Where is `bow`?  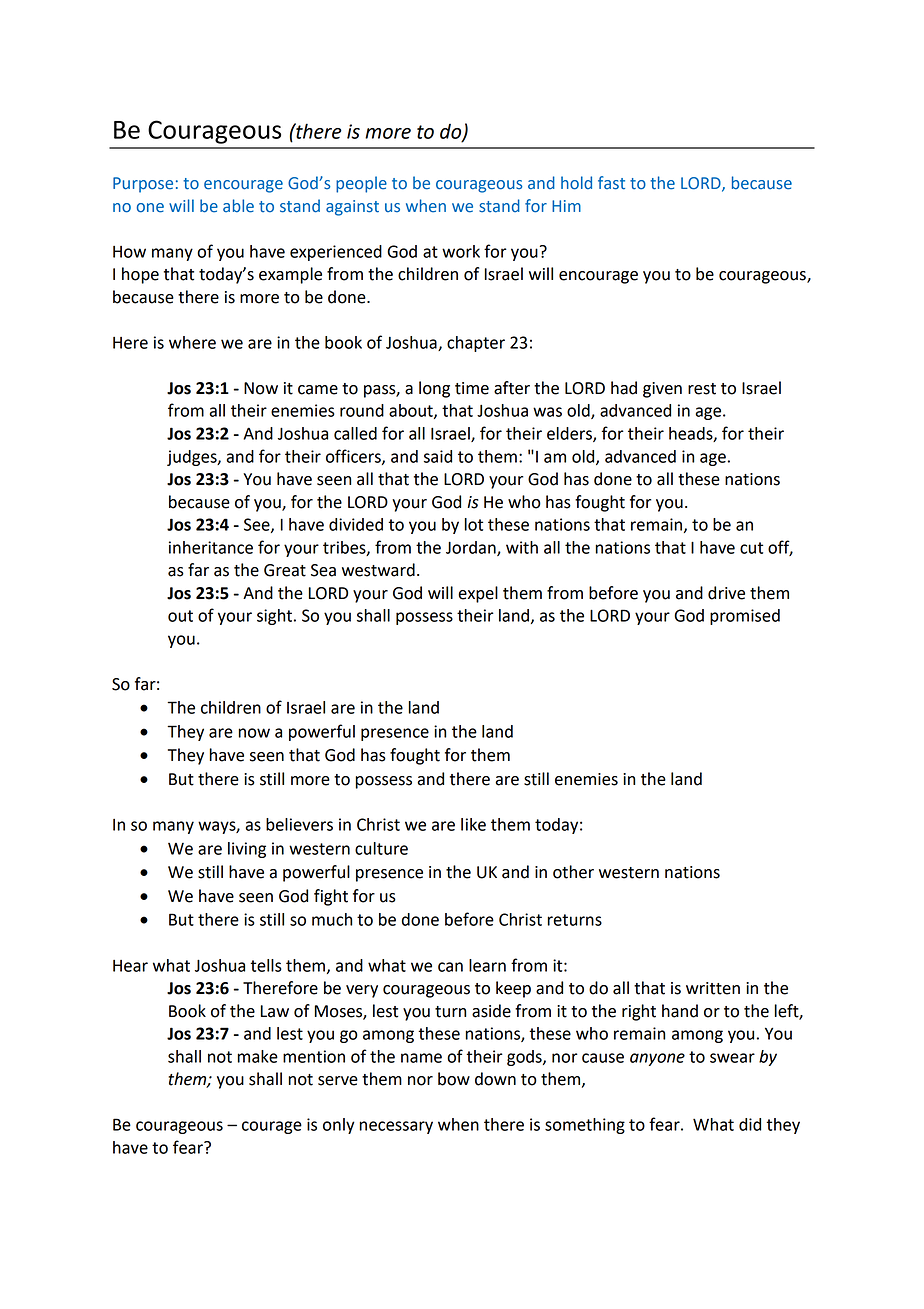 bow is located at coordinates (454, 1079).
